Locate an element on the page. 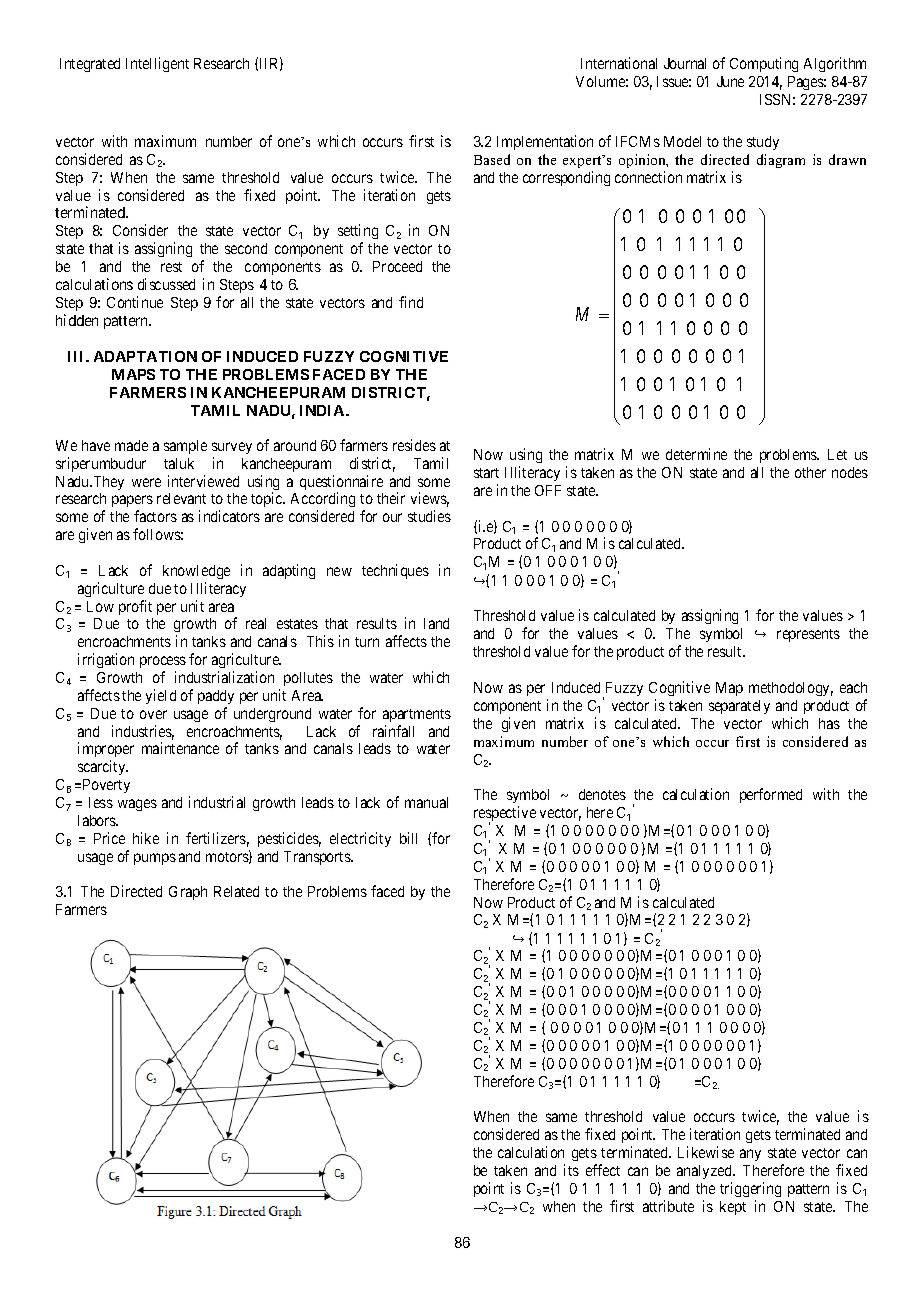  performed is located at coordinates (771, 795).
